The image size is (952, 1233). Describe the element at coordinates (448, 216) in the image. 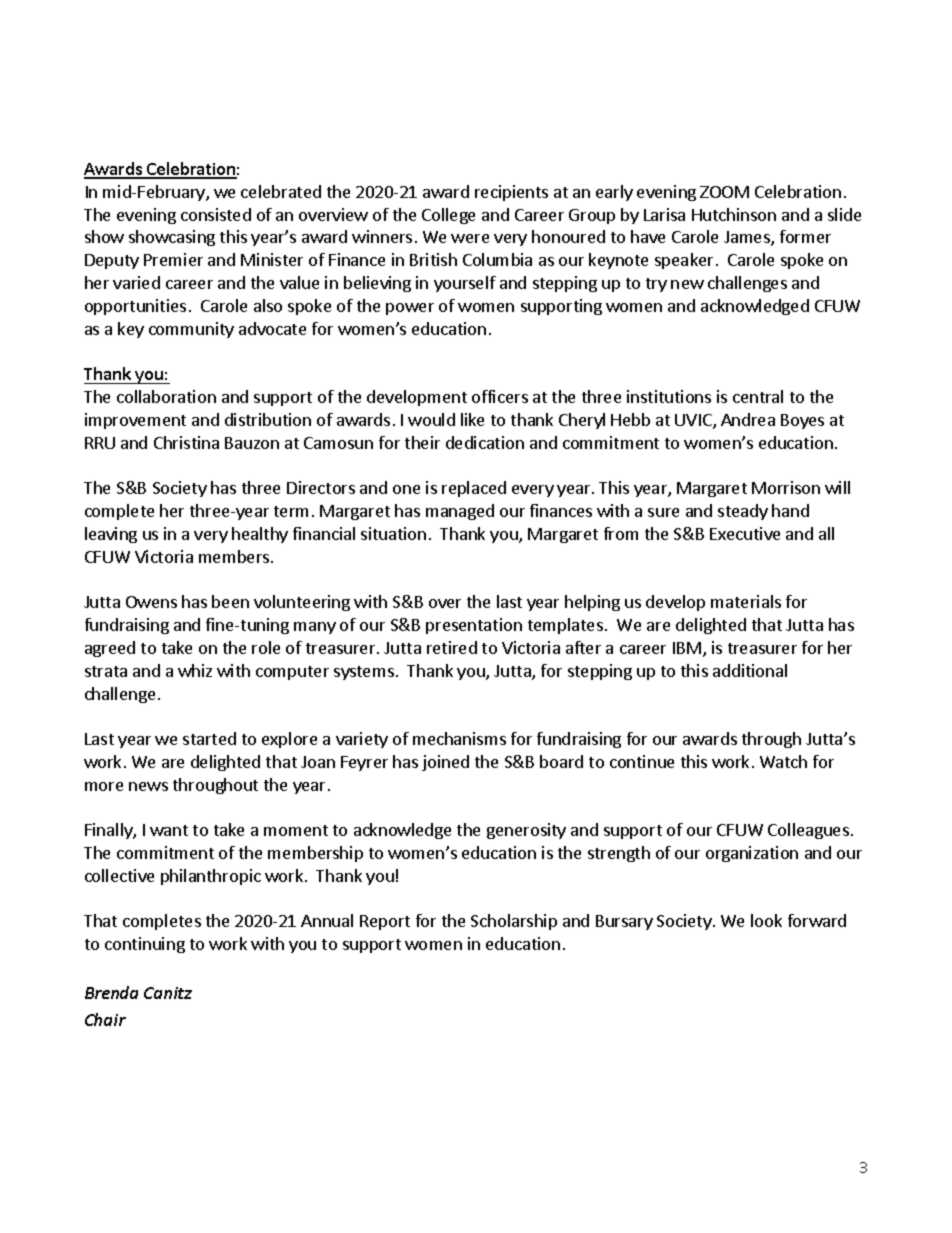

I see `College` at that location.
